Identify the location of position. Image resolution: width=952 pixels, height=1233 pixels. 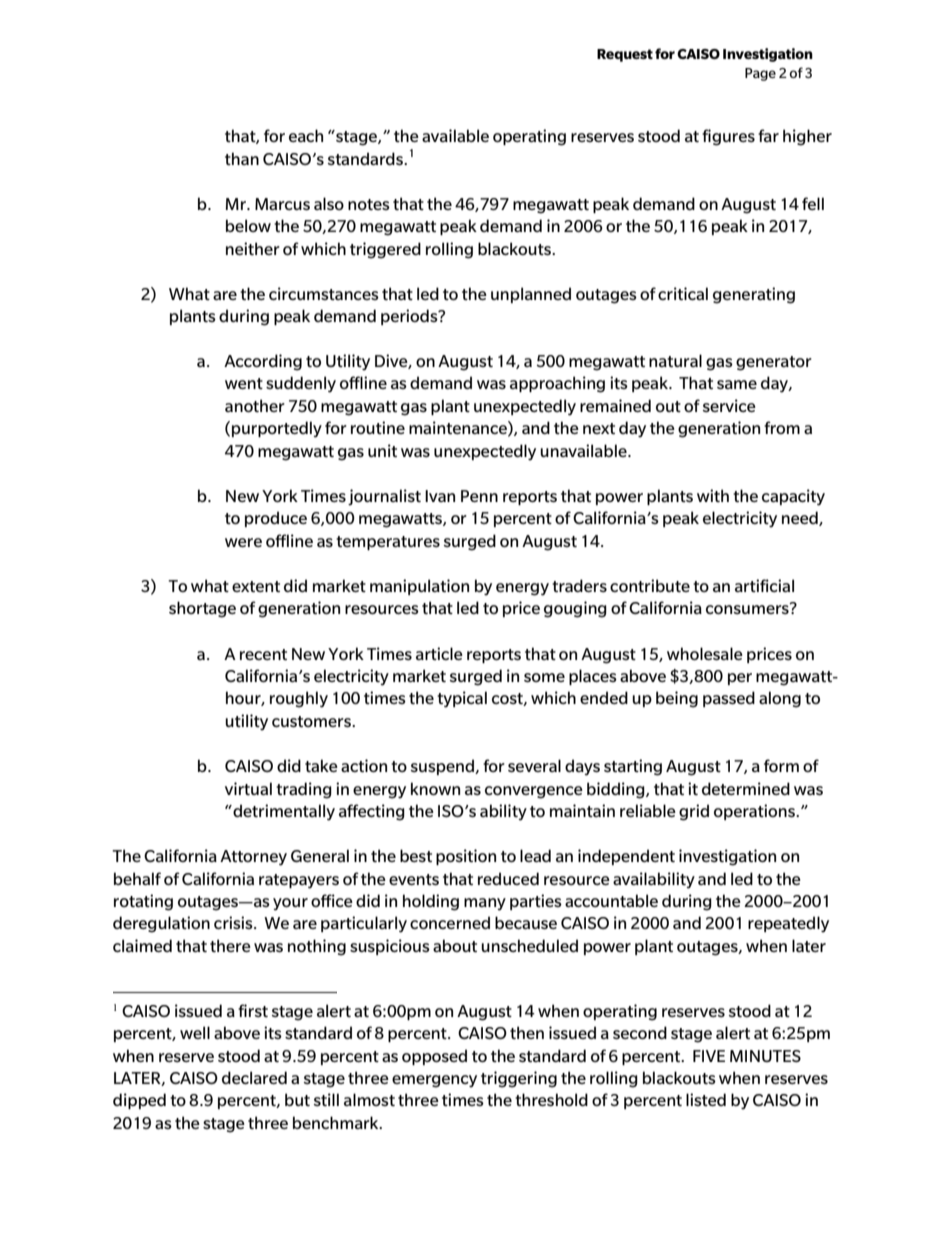
(466, 857).
